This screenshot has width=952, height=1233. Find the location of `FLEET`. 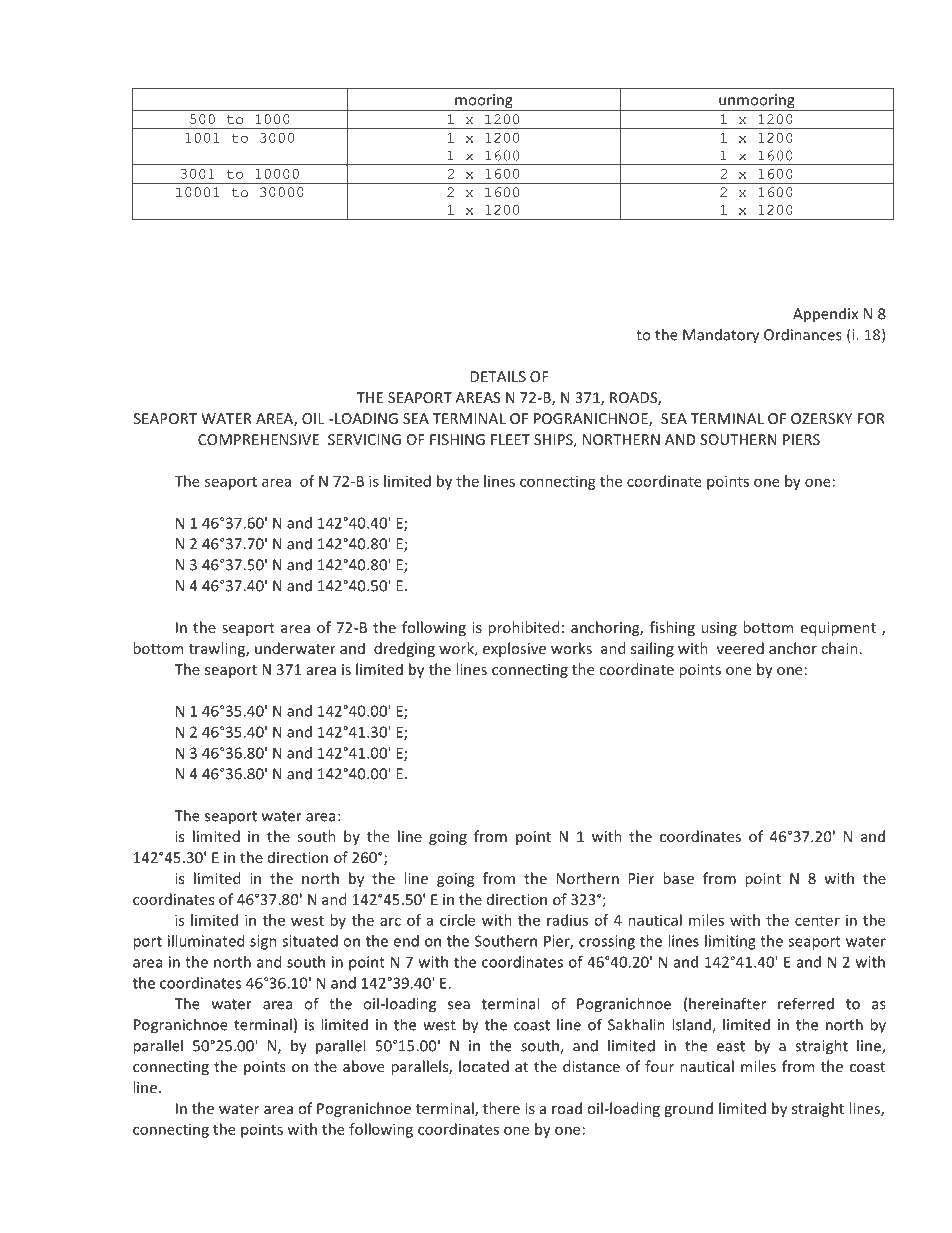

FLEET is located at coordinates (510, 439).
